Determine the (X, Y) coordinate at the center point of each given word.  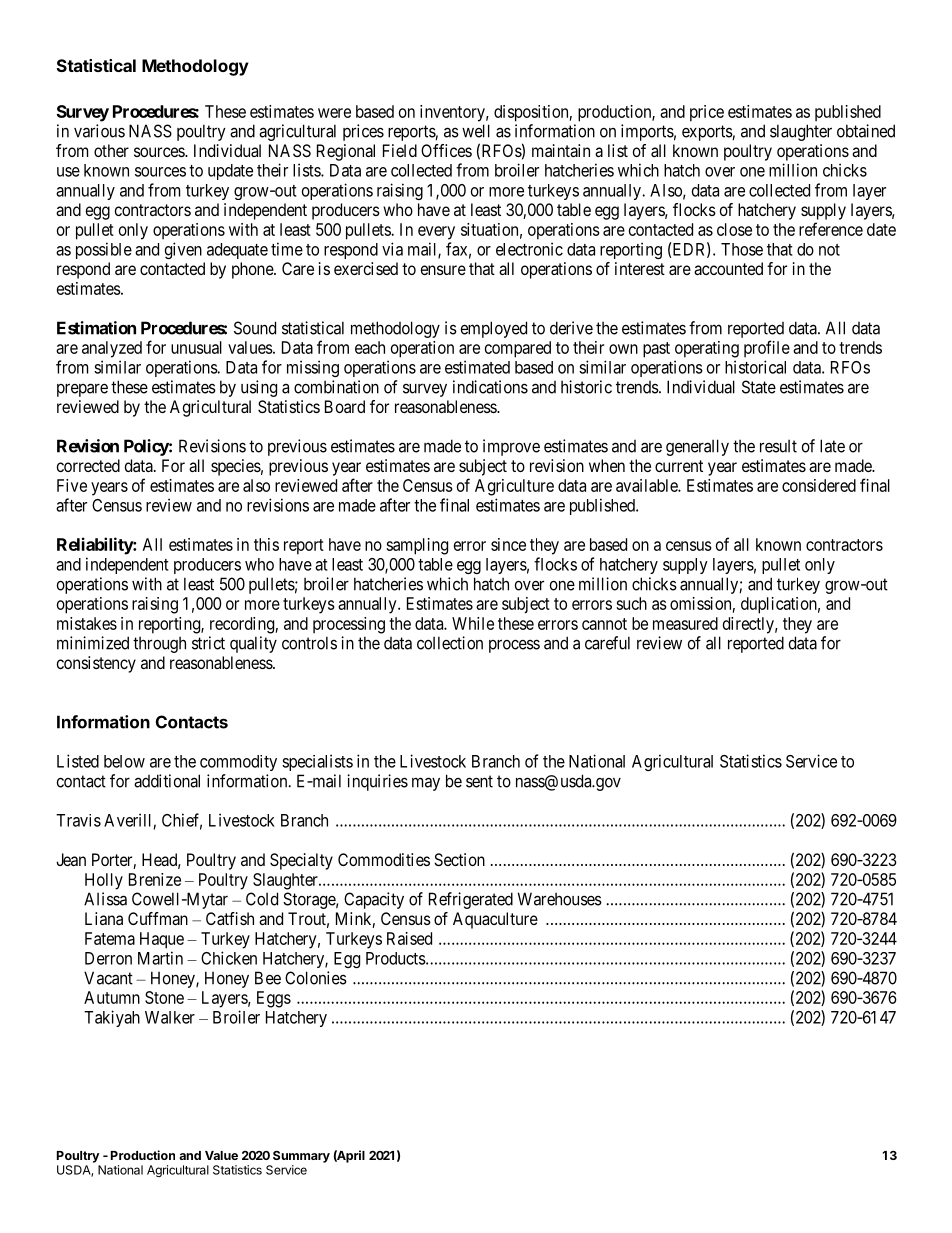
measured (685, 623)
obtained (866, 131)
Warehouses (560, 899)
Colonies (316, 978)
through (159, 645)
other (111, 150)
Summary (301, 1156)
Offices (446, 150)
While (473, 623)
